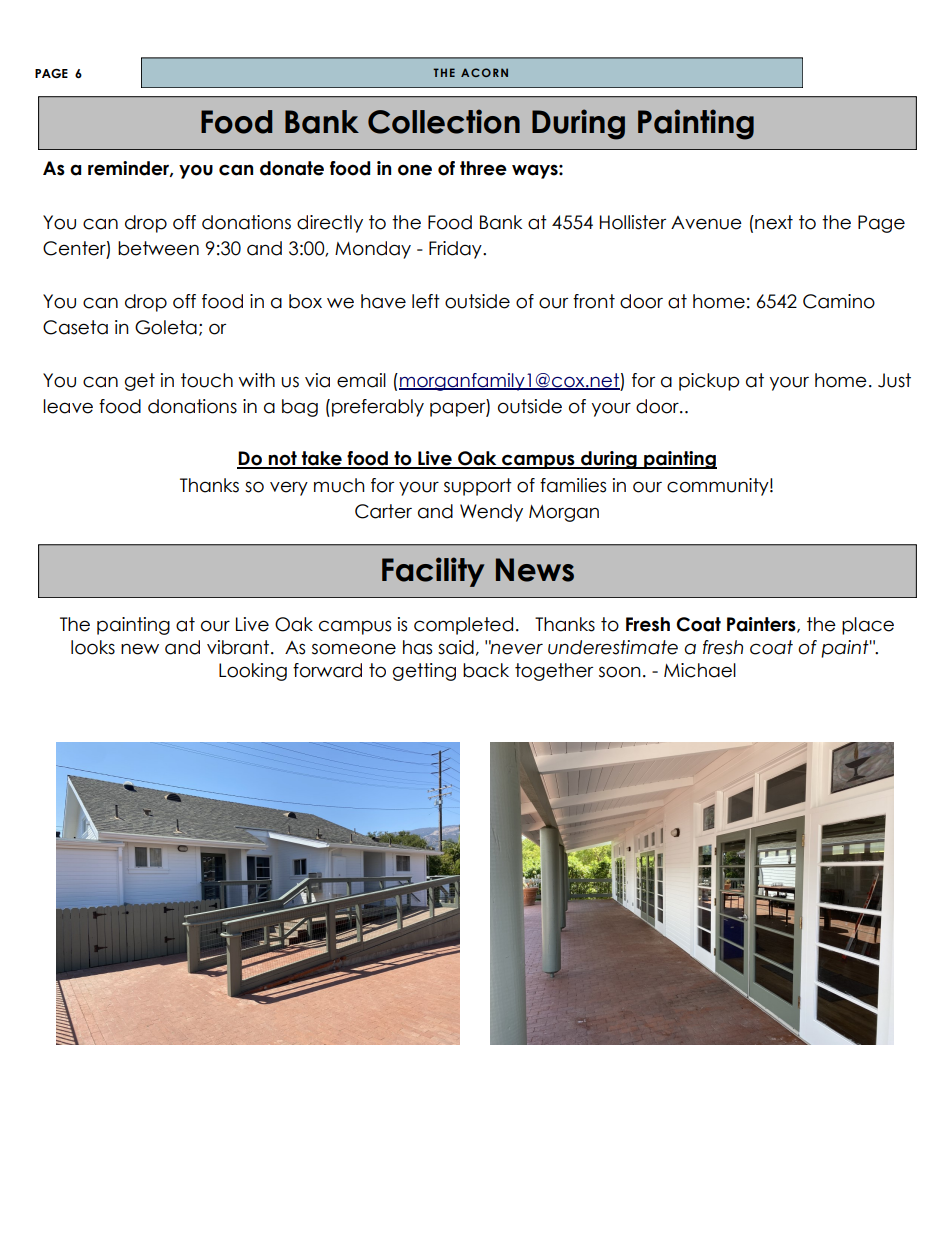  I want to click on very, so click(289, 489).
